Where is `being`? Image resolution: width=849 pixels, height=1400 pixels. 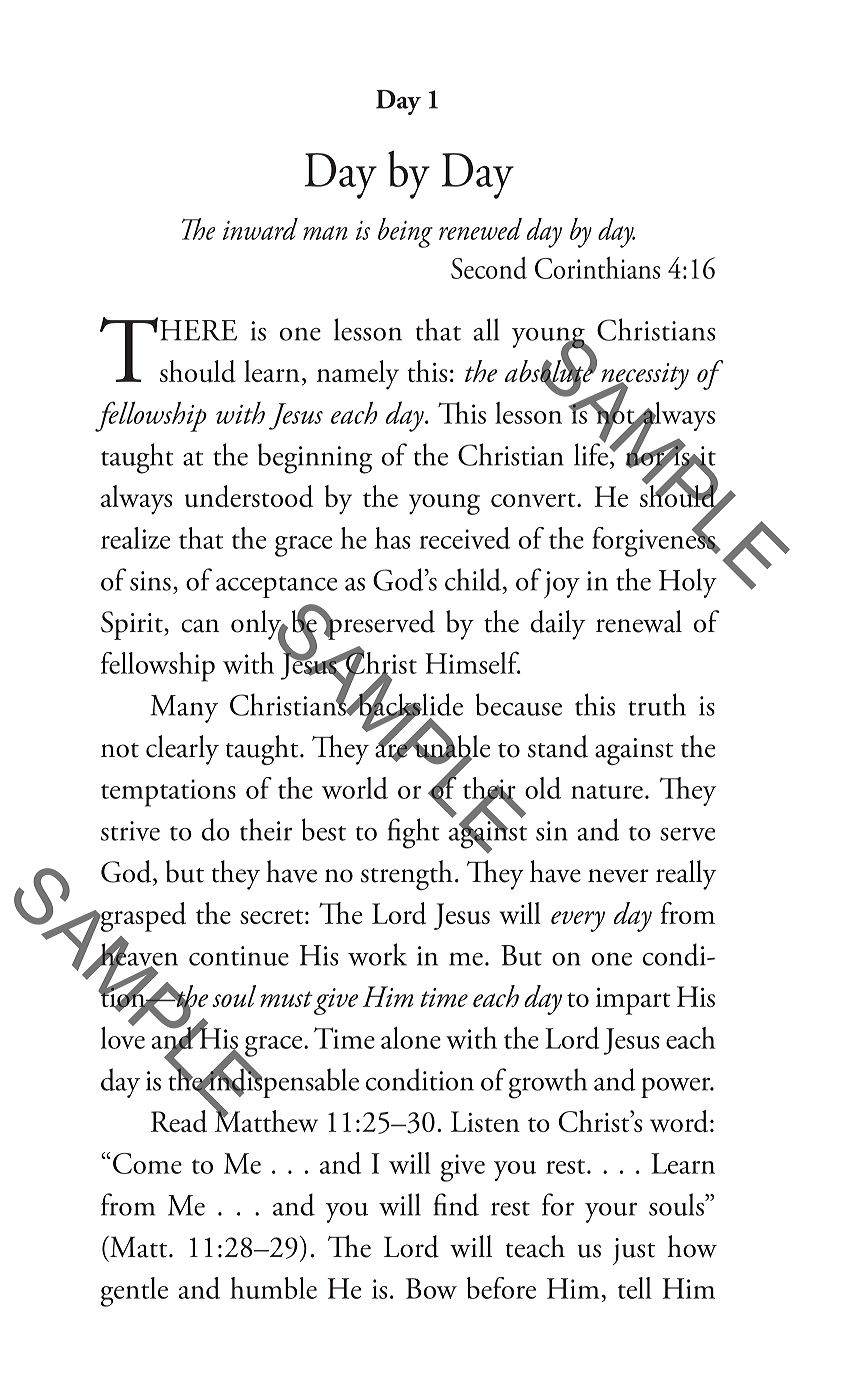
being is located at coordinates (405, 233).
